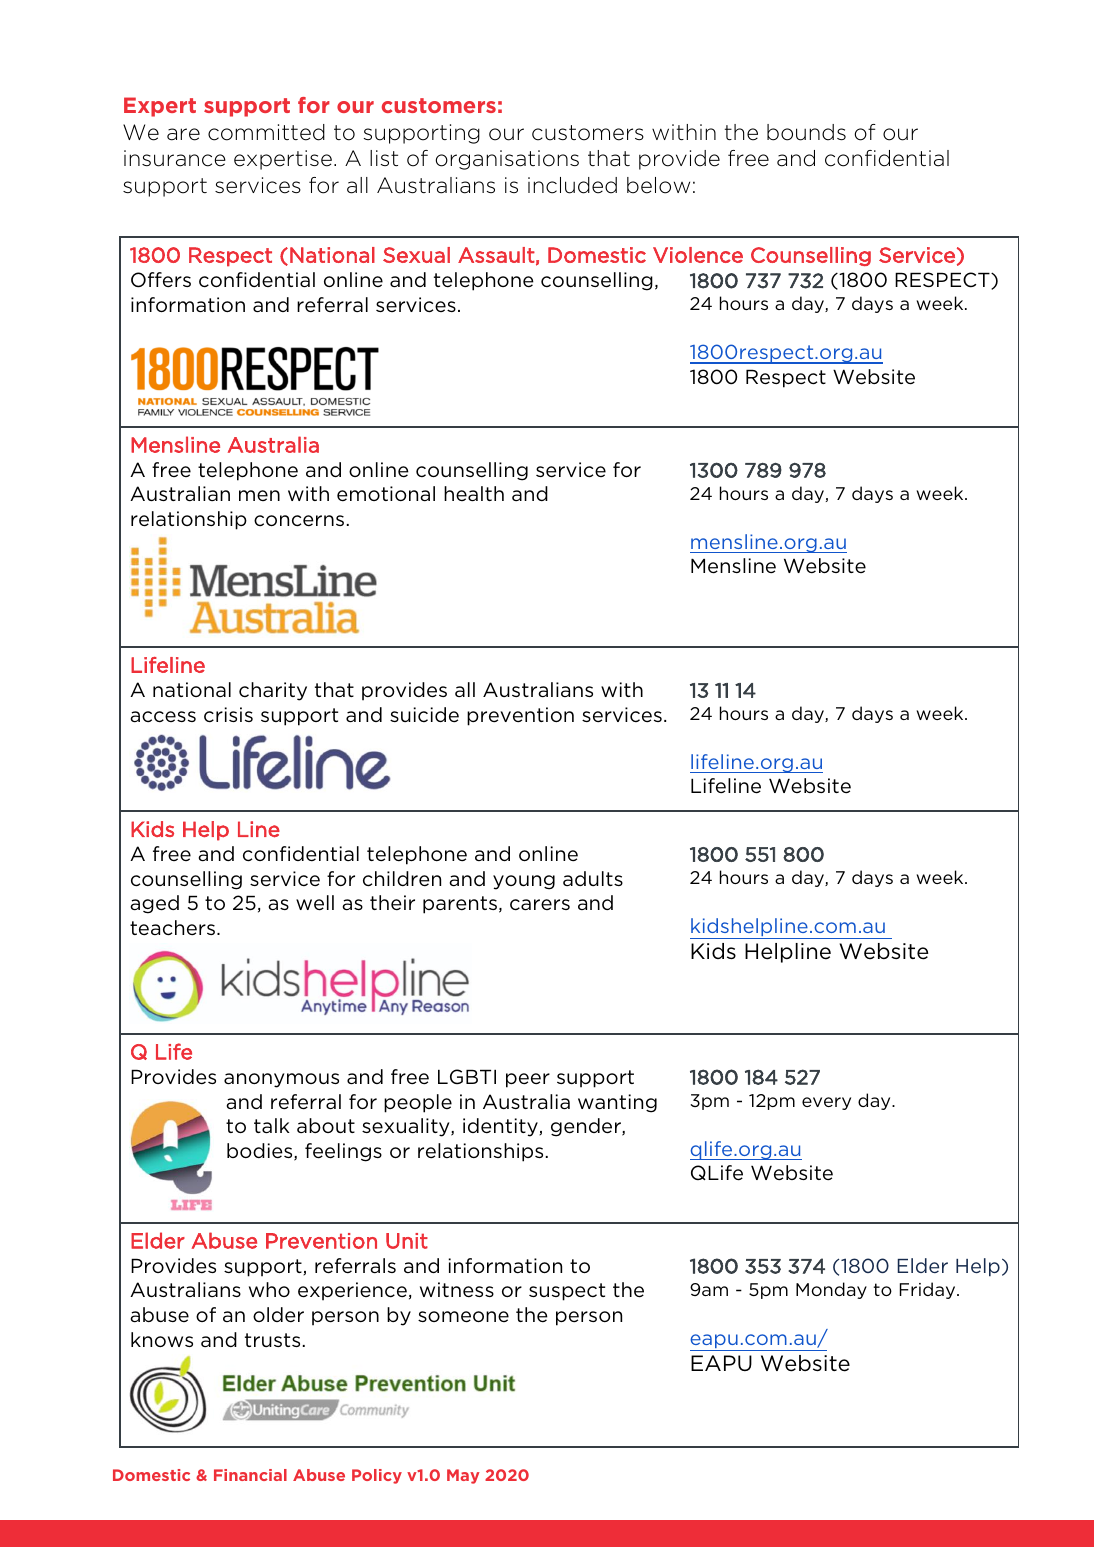 This screenshot has width=1094, height=1547. What do you see at coordinates (299, 521) in the screenshot?
I see `concerns` at bounding box center [299, 521].
